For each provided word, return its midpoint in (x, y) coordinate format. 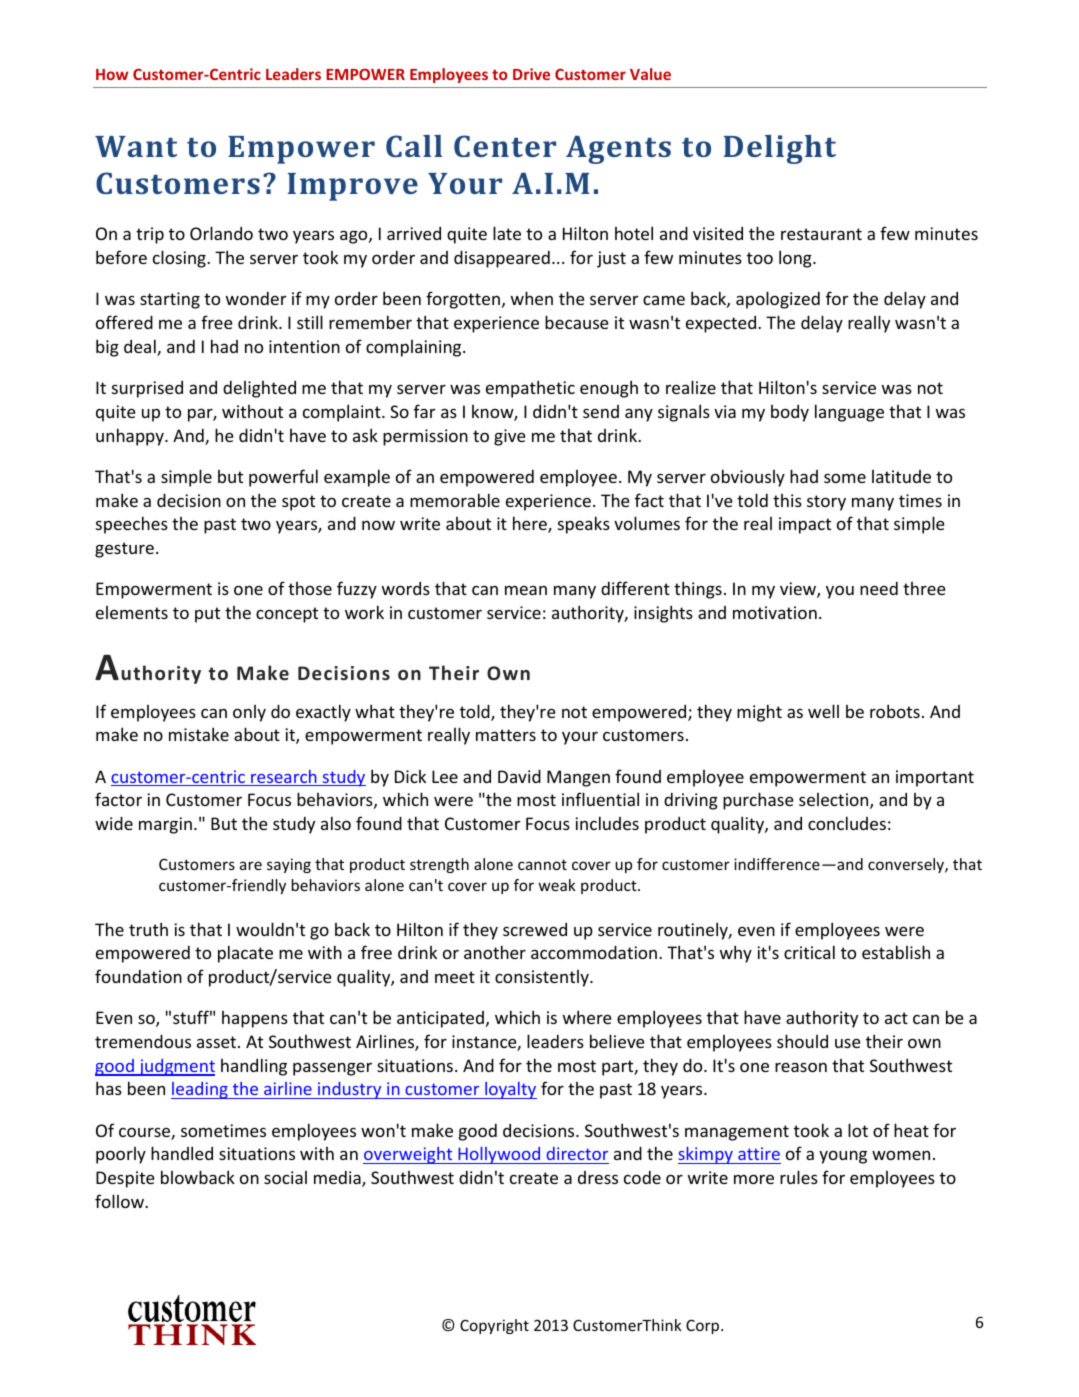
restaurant (821, 234)
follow (120, 1201)
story (826, 503)
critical (809, 952)
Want (136, 146)
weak (557, 885)
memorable (455, 500)
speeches (132, 525)
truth (148, 929)
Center (505, 146)
